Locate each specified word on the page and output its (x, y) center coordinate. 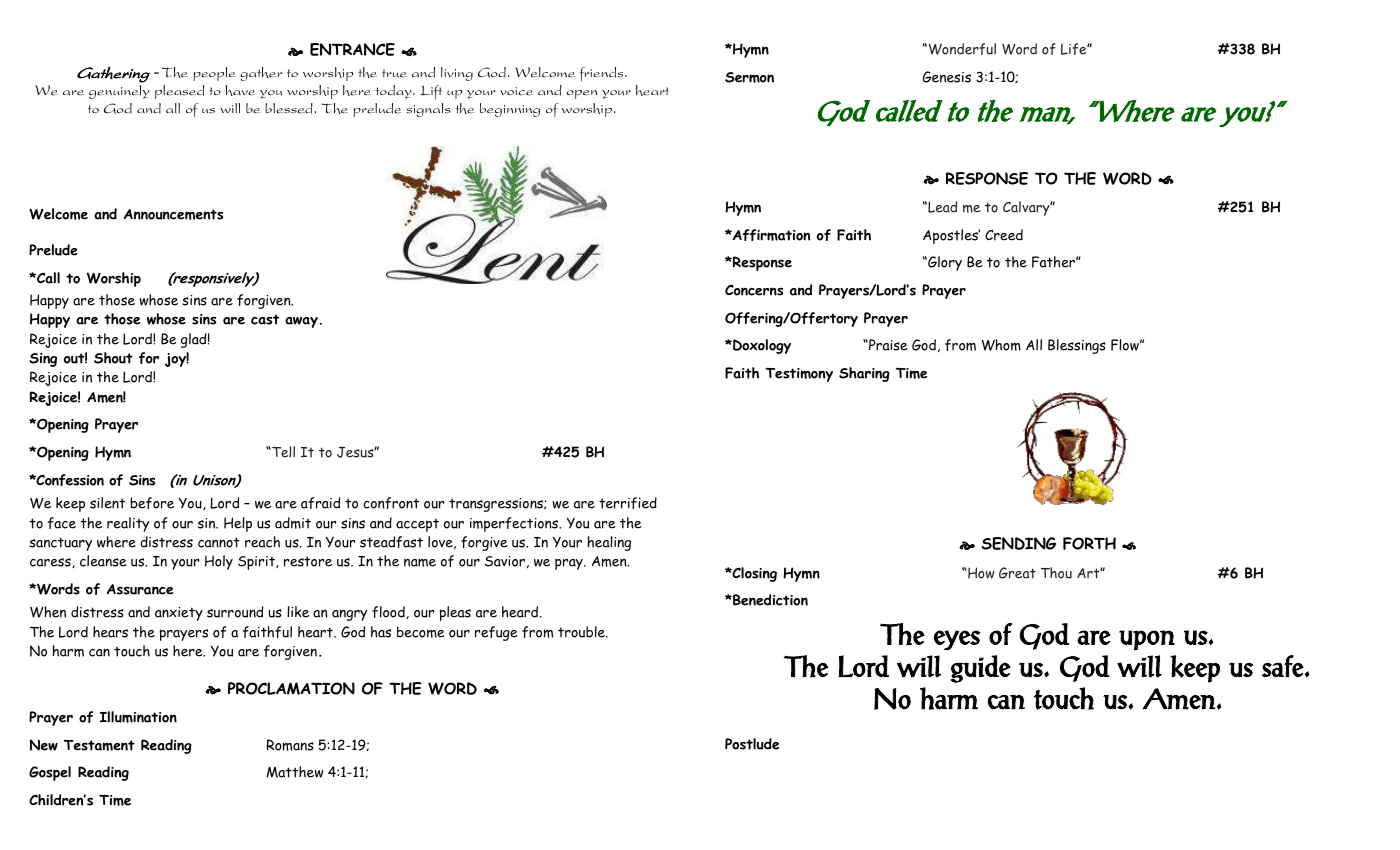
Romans (290, 745)
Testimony (799, 374)
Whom (1001, 345)
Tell (282, 452)
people (215, 74)
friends (603, 74)
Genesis (947, 77)
